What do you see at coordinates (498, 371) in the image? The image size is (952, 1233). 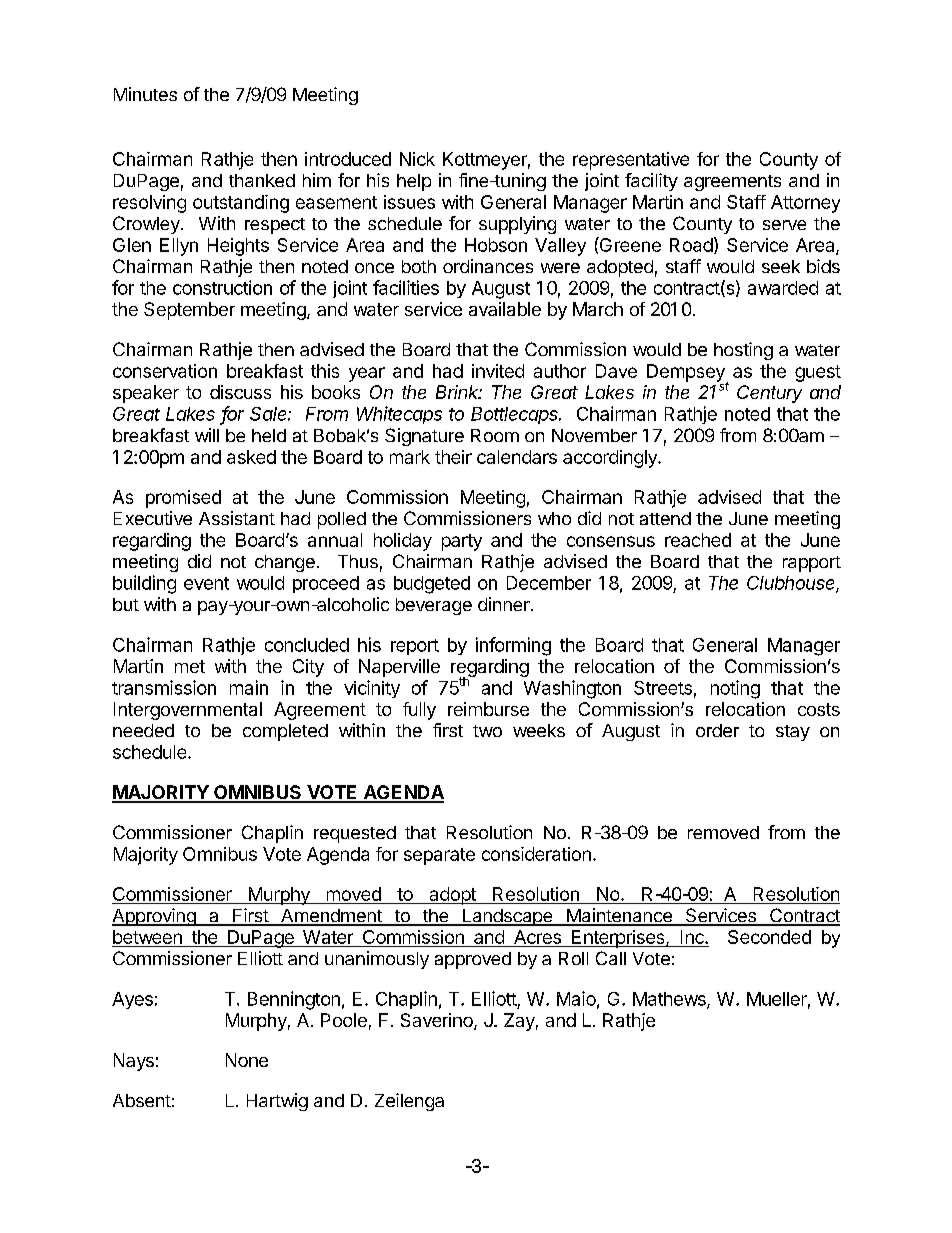 I see `invited` at bounding box center [498, 371].
